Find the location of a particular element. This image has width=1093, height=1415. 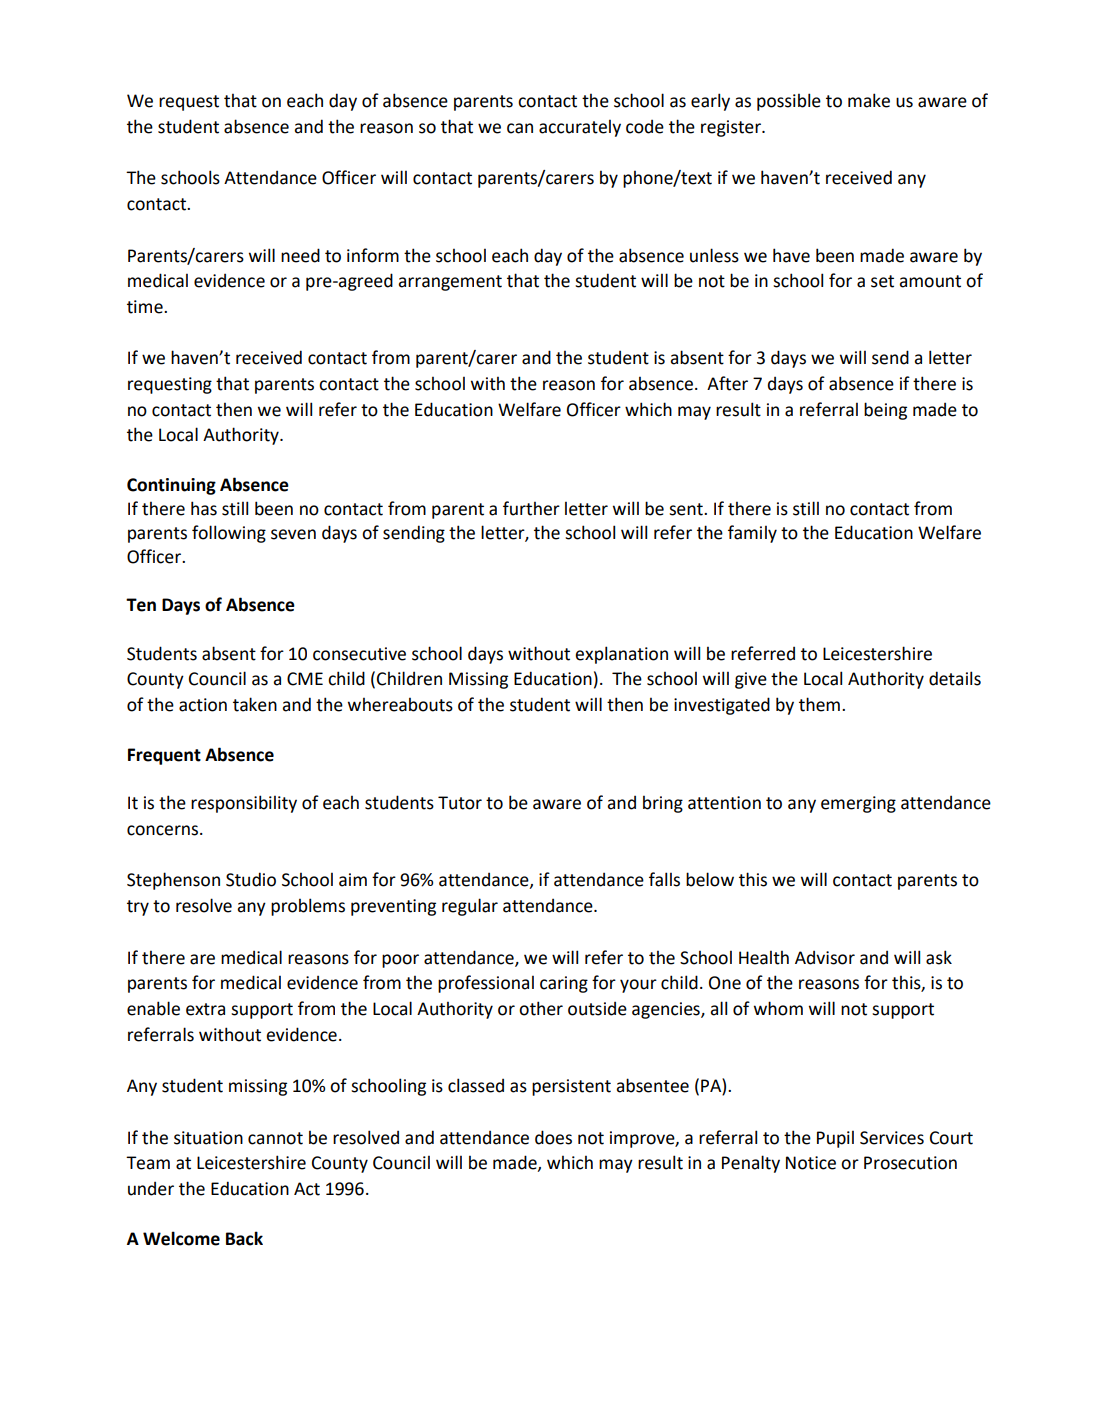

taken is located at coordinates (255, 704).
